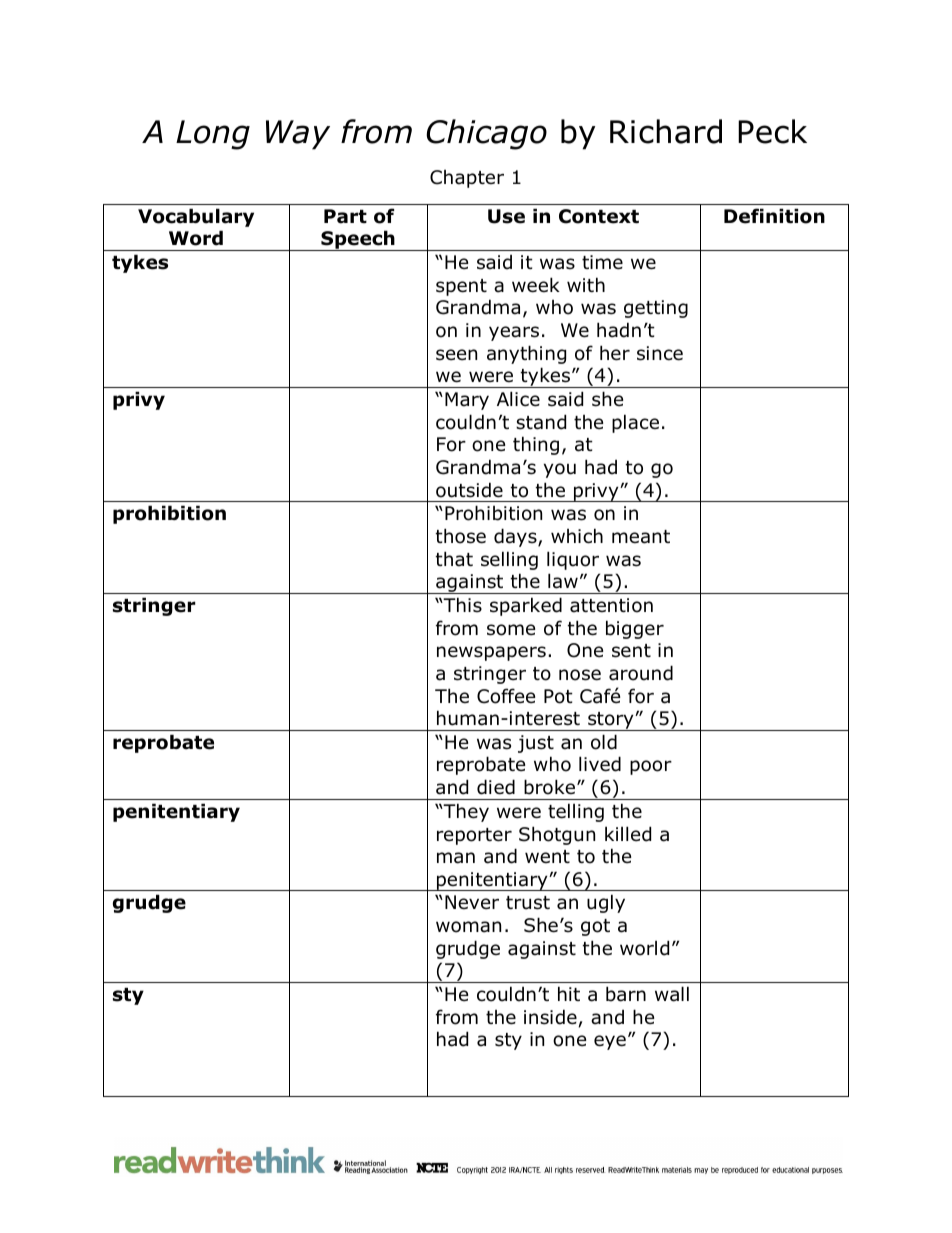 The height and width of the screenshot is (1233, 952). Describe the element at coordinates (666, 131) in the screenshot. I see `Richard` at that location.
